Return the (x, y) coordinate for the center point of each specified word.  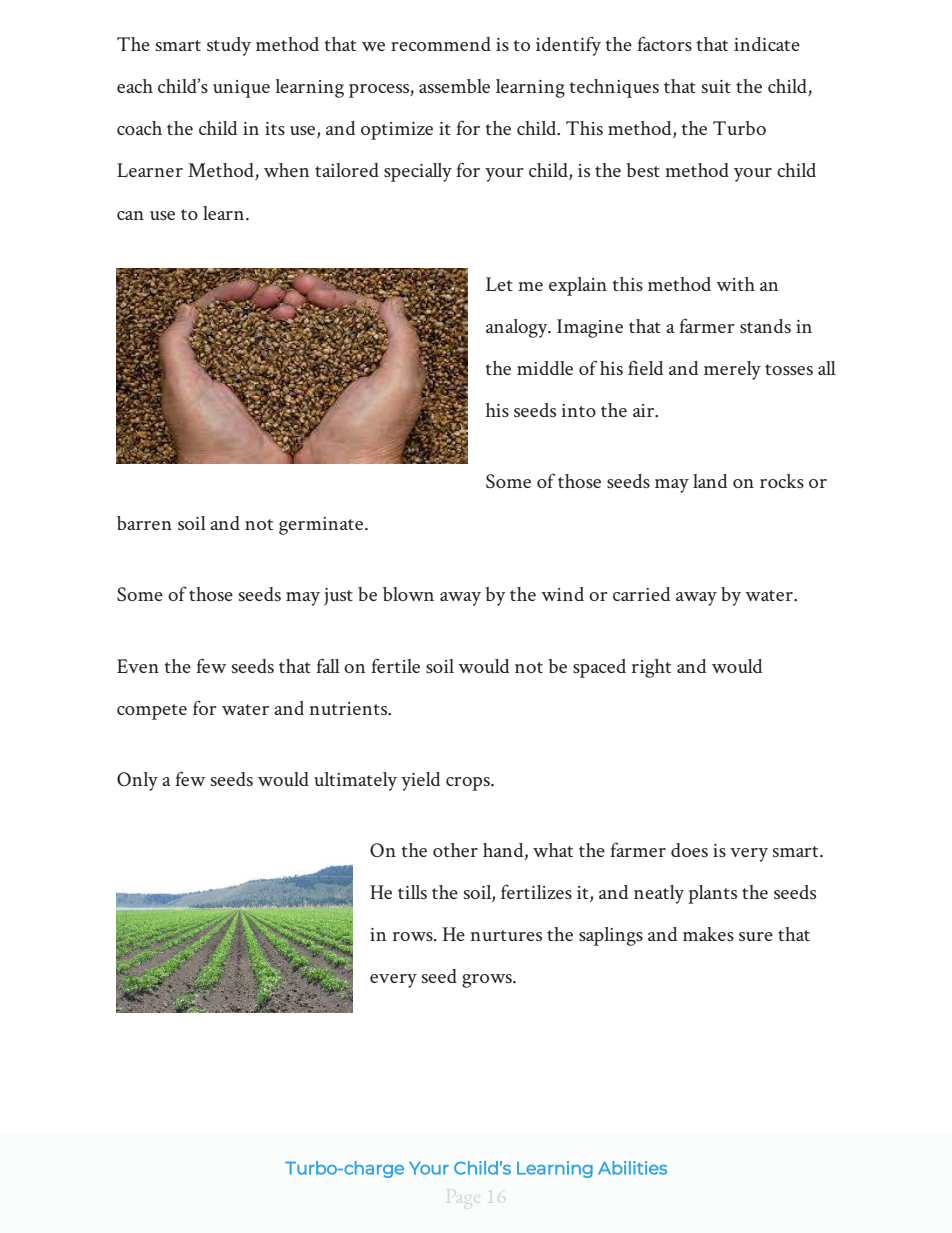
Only (137, 781)
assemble (454, 86)
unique (241, 89)
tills (412, 892)
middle (545, 368)
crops (469, 784)
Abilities (632, 1168)
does (689, 850)
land (710, 481)
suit (716, 86)
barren (144, 523)
